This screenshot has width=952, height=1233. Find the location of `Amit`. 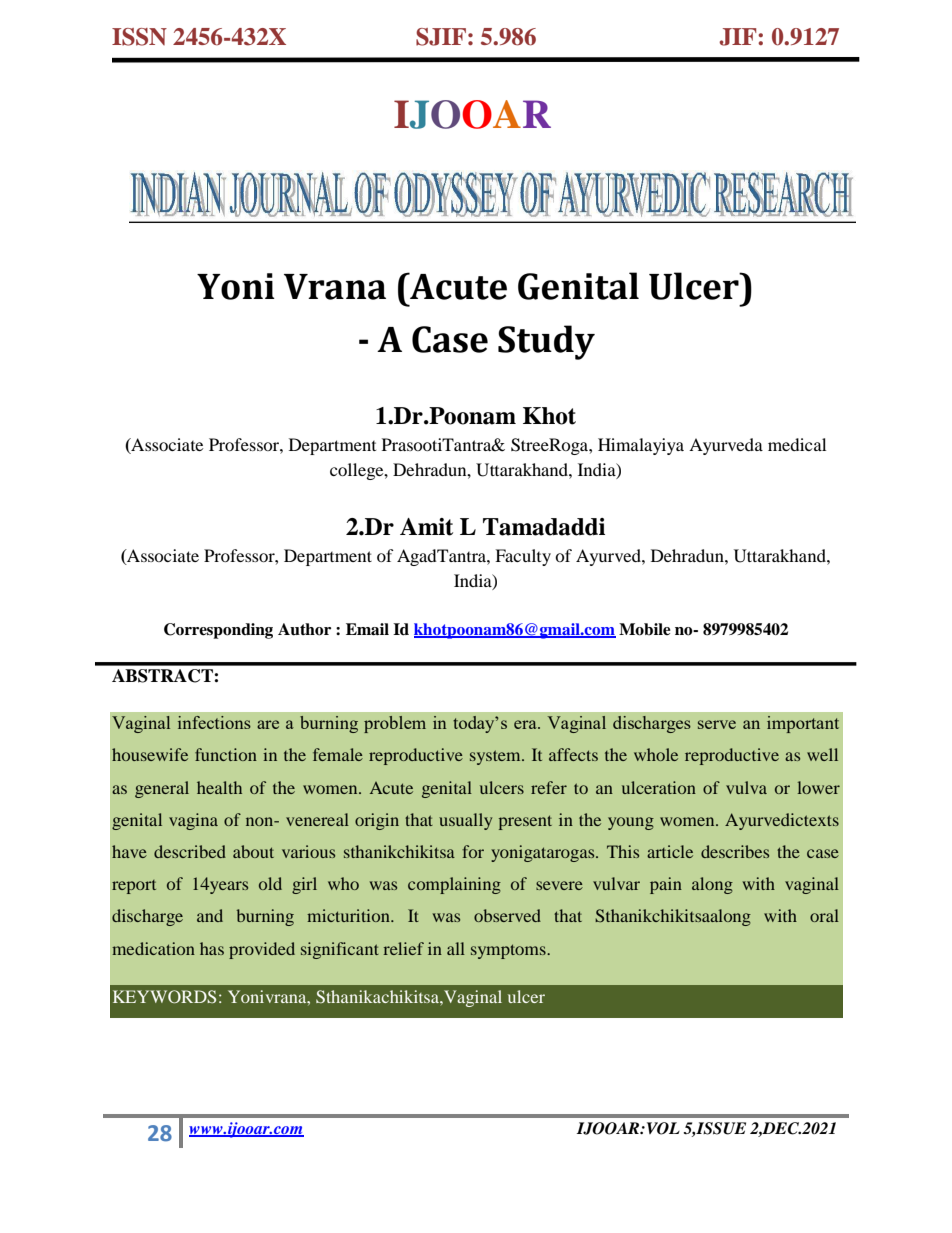

Amit is located at coordinates (426, 527).
